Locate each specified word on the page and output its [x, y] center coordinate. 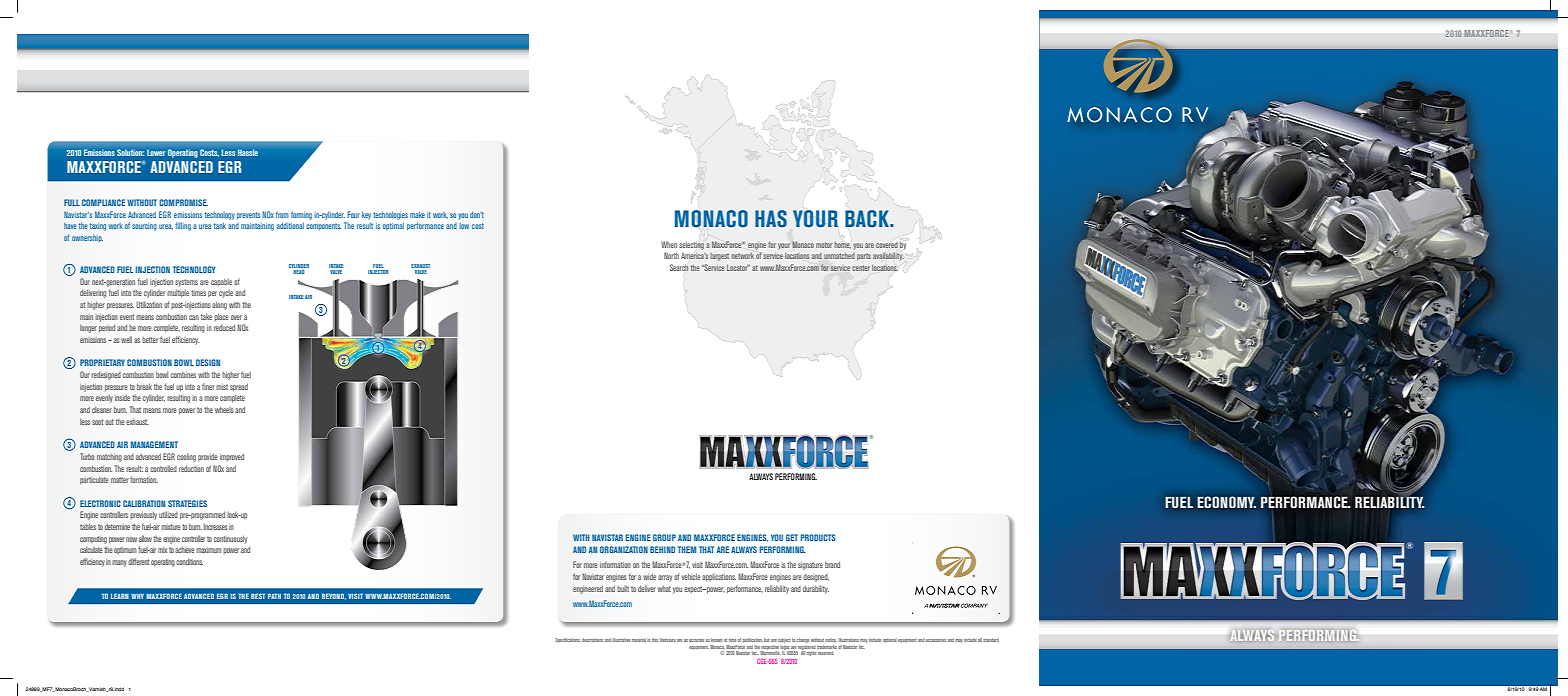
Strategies [187, 503]
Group [664, 537]
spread [239, 387]
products [818, 537]
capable [221, 282]
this [655, 640]
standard [991, 640]
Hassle [248, 152]
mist [222, 387]
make [417, 214]
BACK [868, 219]
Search [679, 267]
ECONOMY [1226, 502]
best [258, 596]
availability [888, 257]
